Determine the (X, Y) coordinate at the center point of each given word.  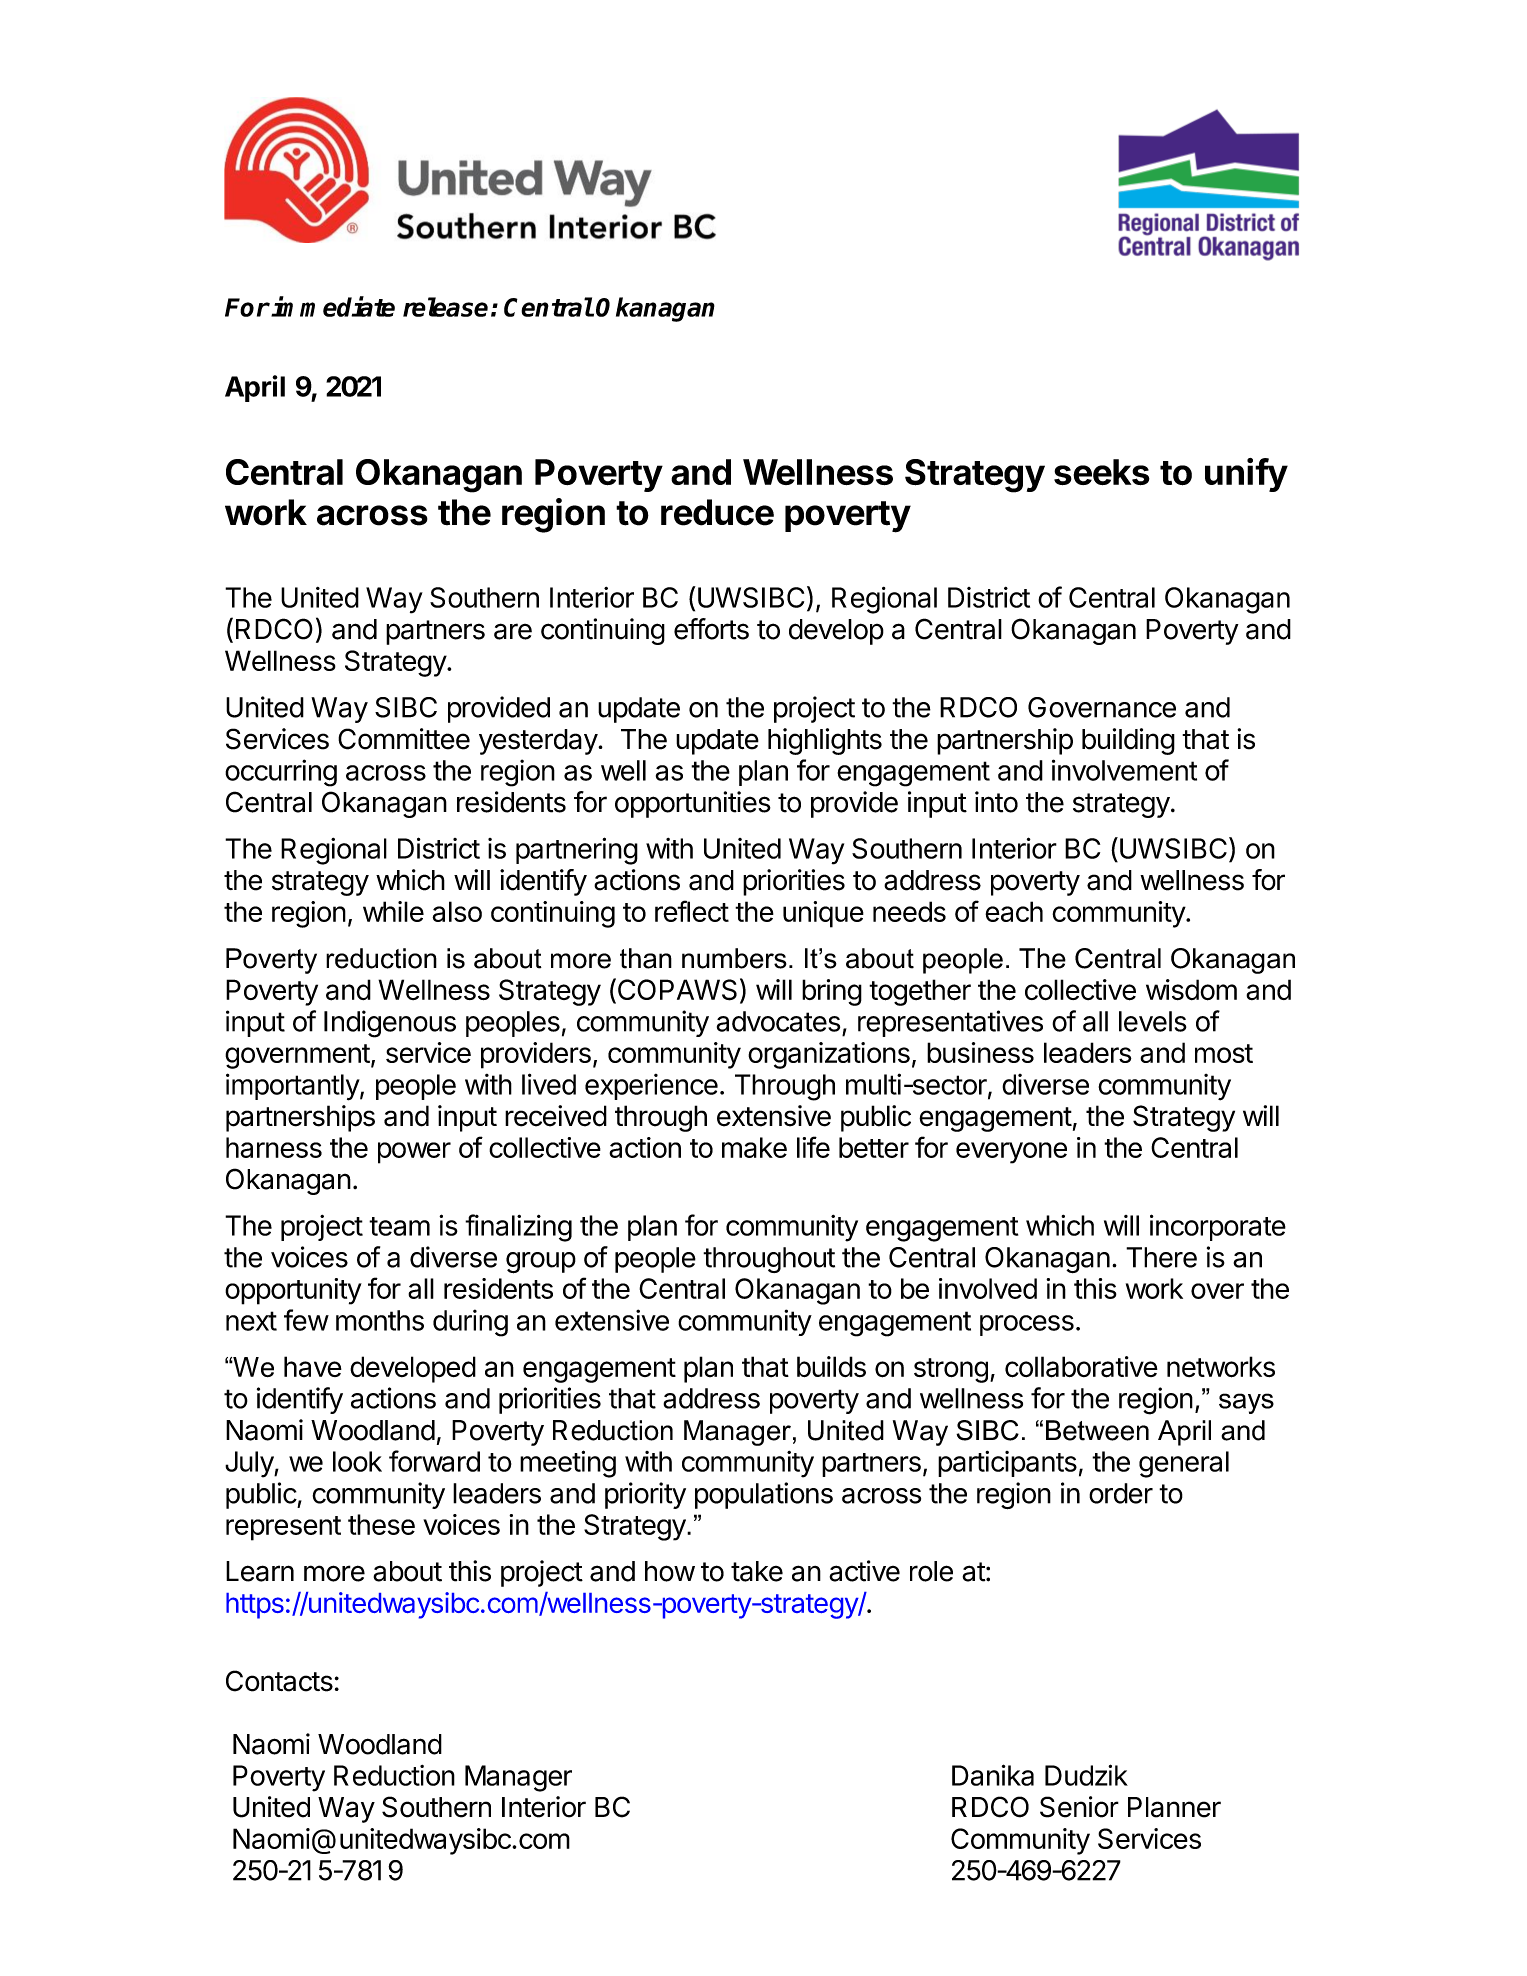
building (1128, 741)
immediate (333, 306)
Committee (404, 739)
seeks (1102, 472)
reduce (717, 512)
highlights (825, 741)
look (357, 1461)
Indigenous (390, 1024)
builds (831, 1366)
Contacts (279, 1681)
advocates (778, 1021)
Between (1097, 1430)
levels (1153, 1021)
